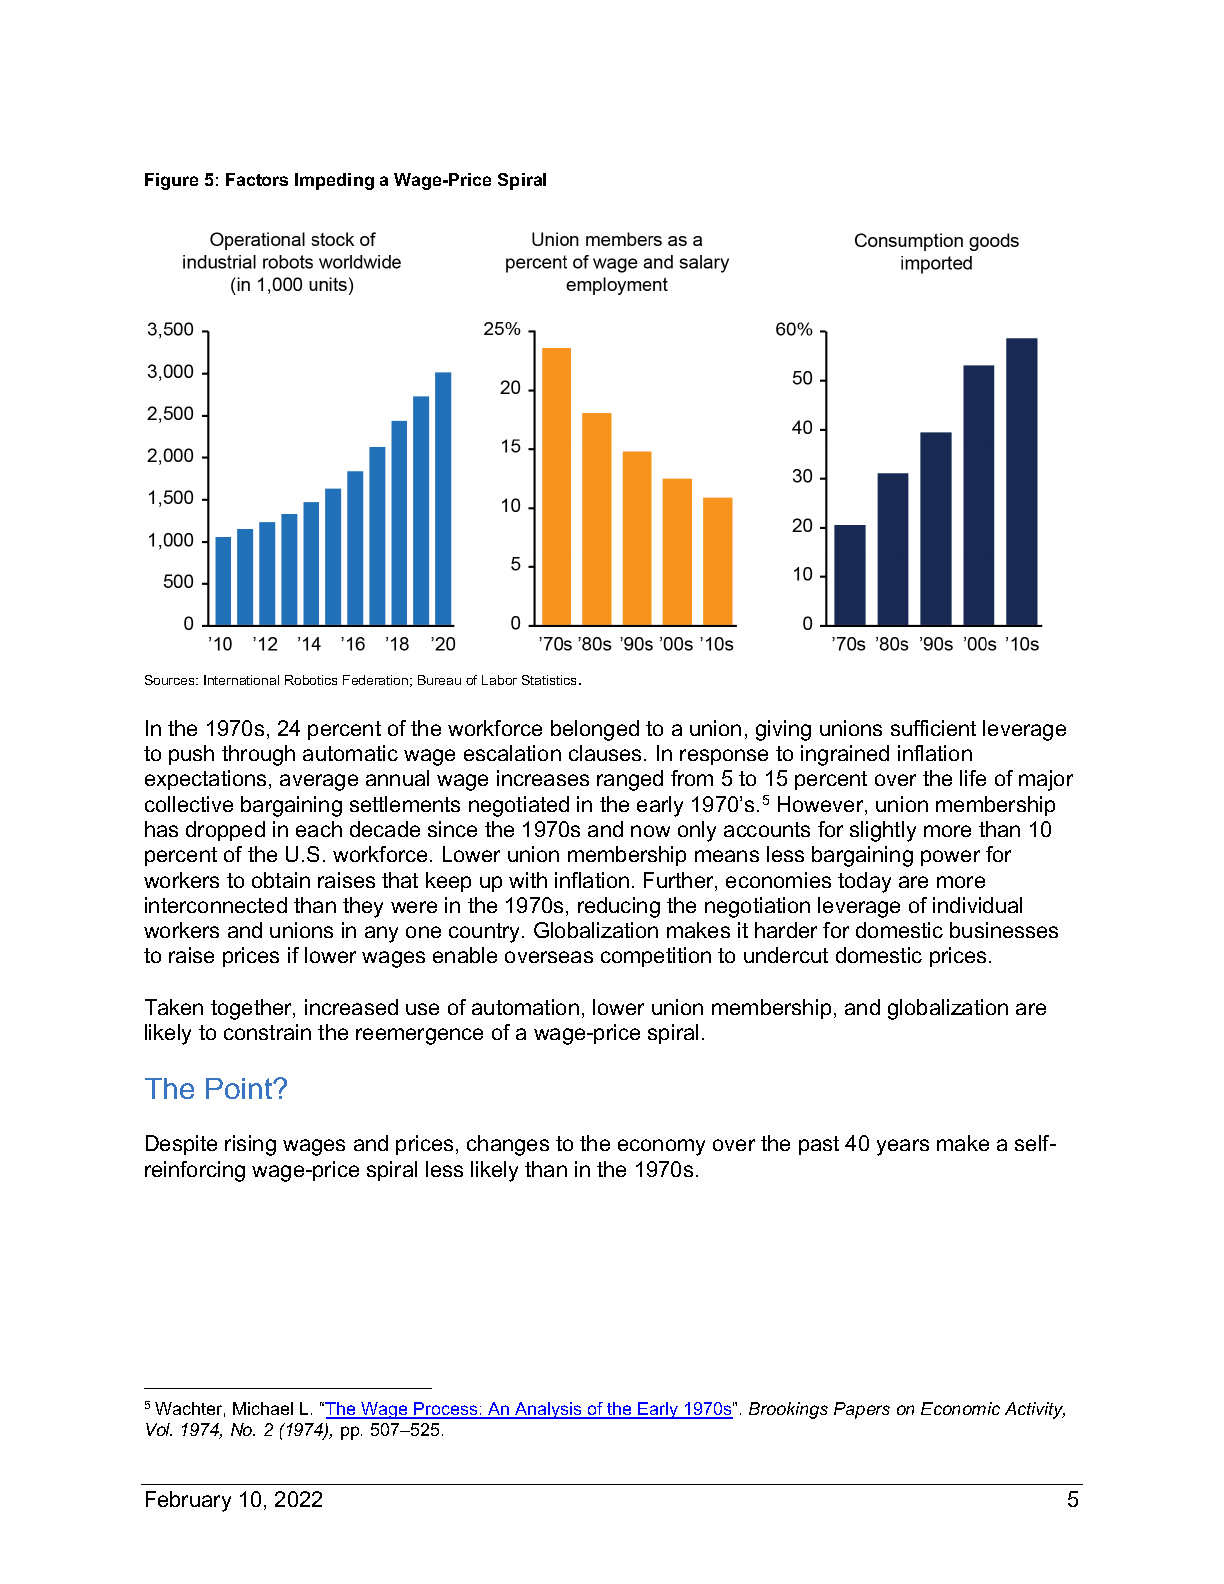 The image size is (1224, 1584). What do you see at coordinates (548, 1410) in the document?
I see `Analysis` at bounding box center [548, 1410].
